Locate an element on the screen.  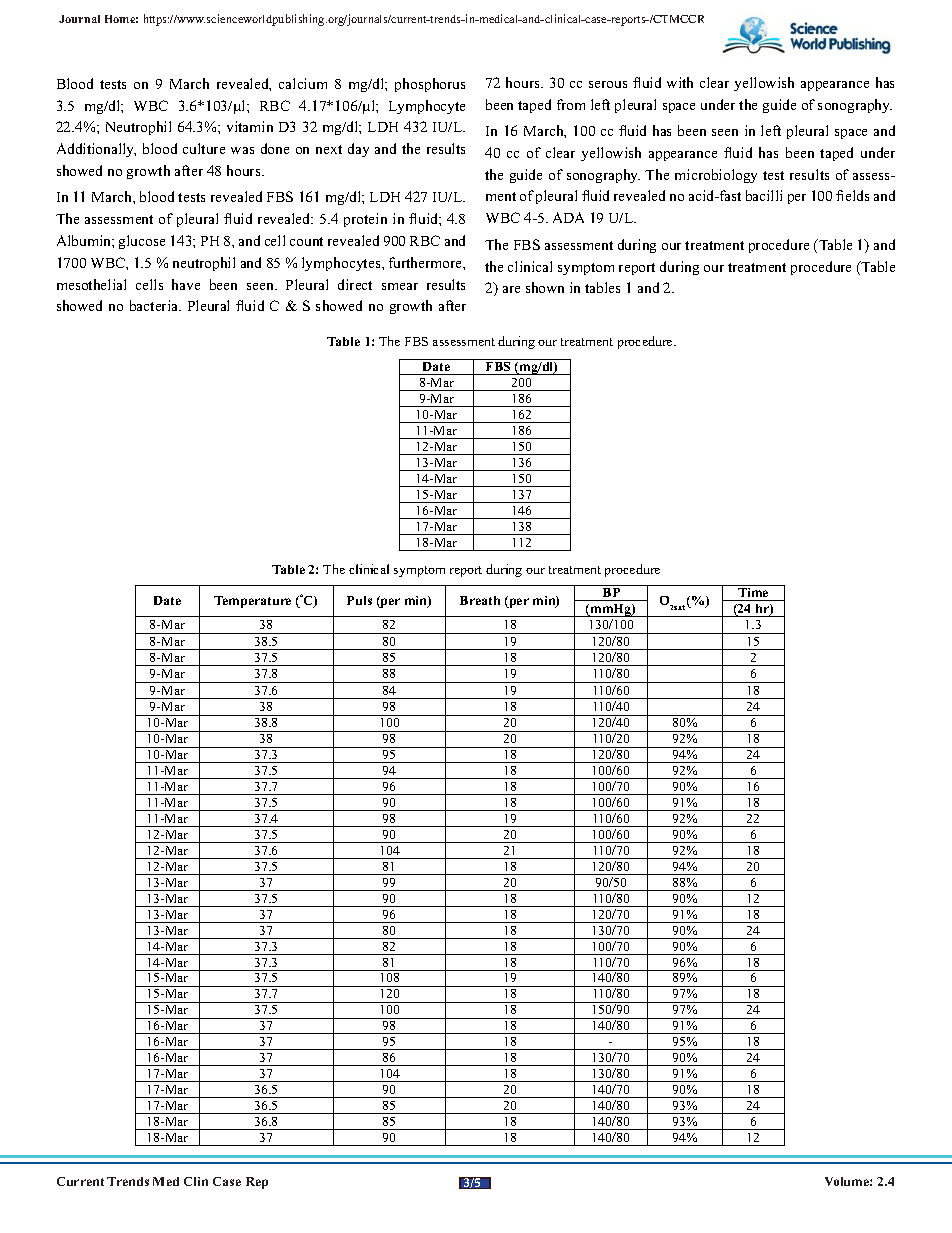
Breath is located at coordinates (480, 600).
